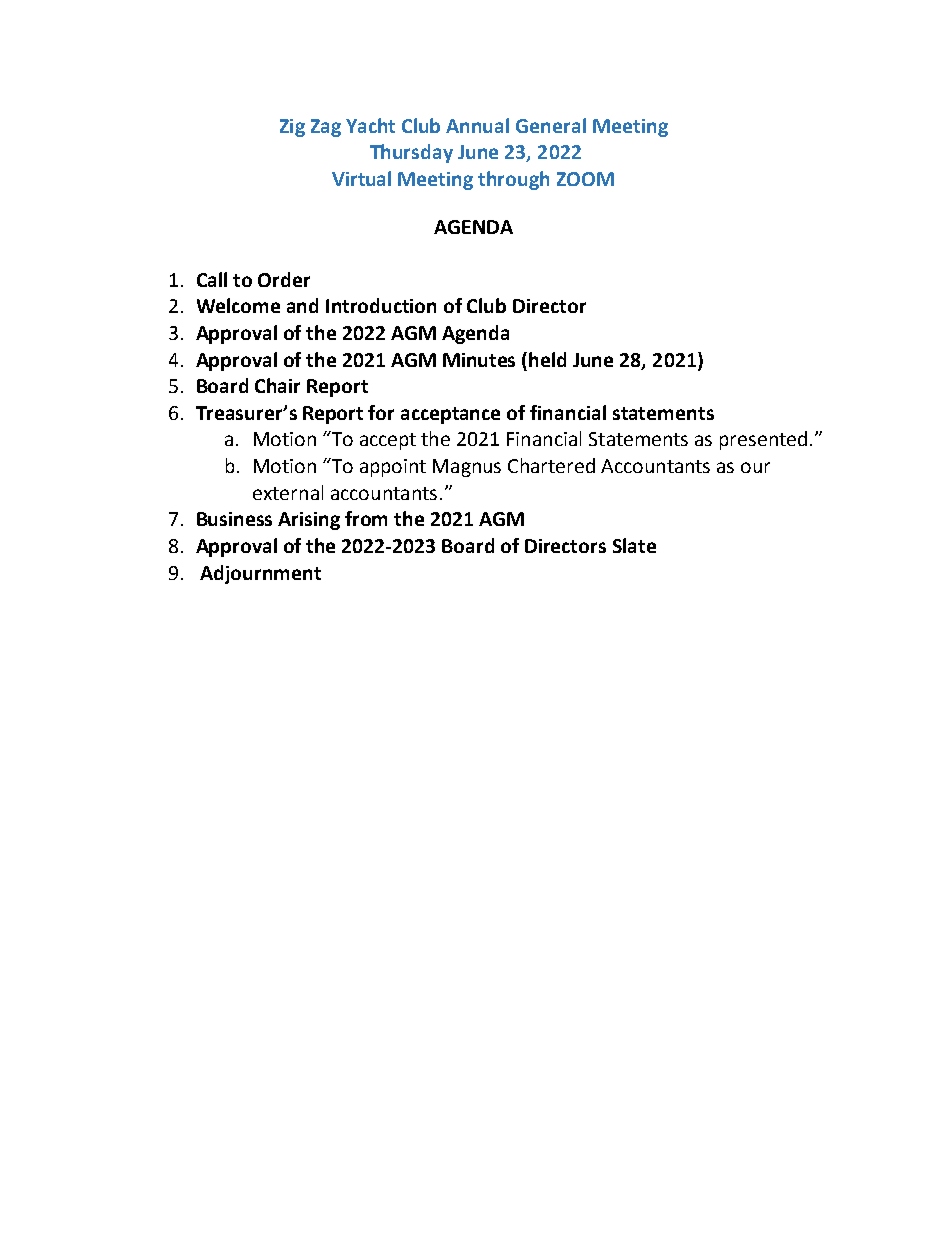 The height and width of the page is (1233, 952). Describe the element at coordinates (479, 360) in the page. I see `Minutes` at that location.
